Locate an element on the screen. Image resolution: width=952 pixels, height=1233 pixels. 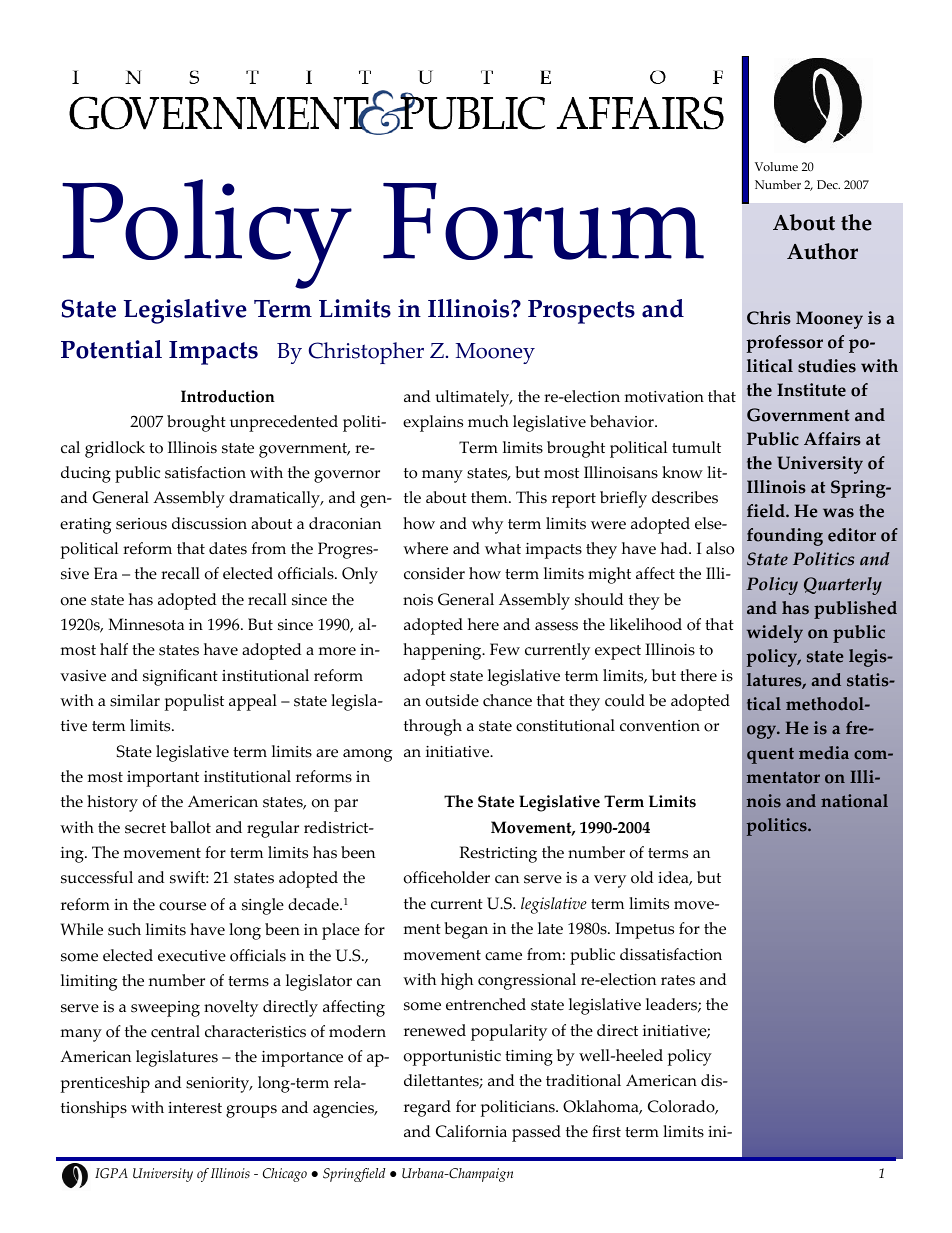
national is located at coordinates (854, 801).
